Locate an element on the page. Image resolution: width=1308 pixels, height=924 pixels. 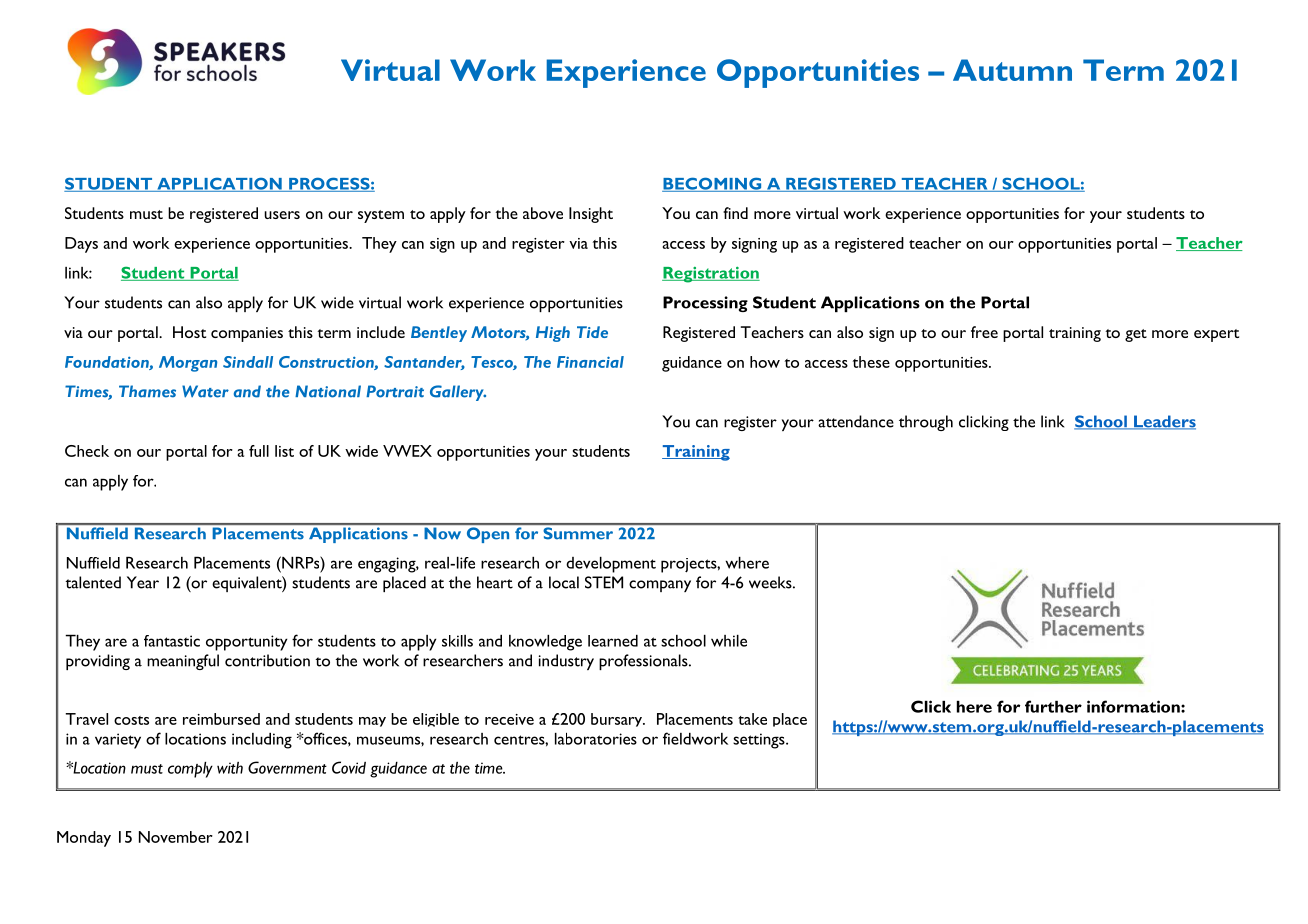
Autumn is located at coordinates (1012, 70).
